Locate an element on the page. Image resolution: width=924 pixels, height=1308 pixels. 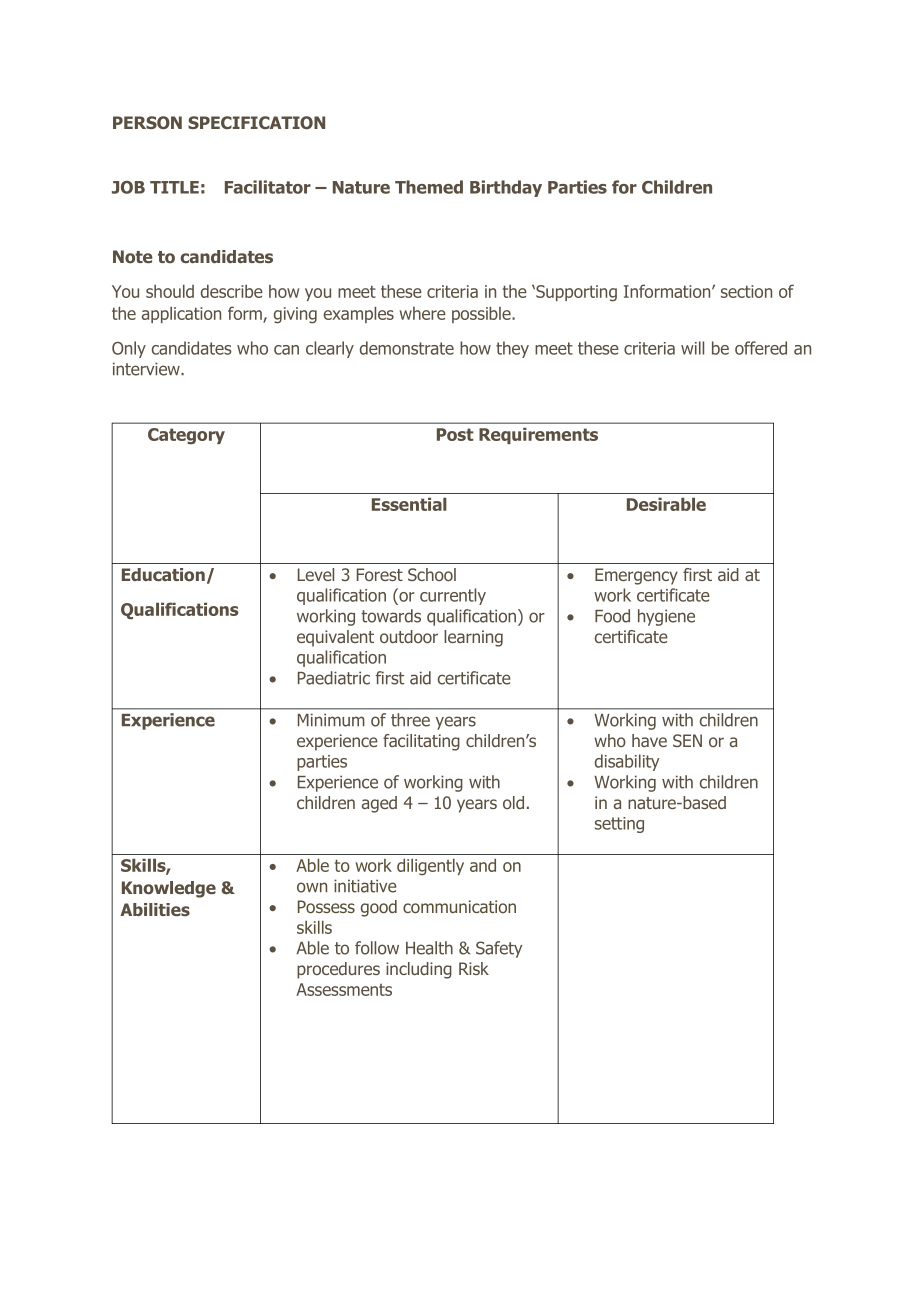
Themed is located at coordinates (429, 187).
